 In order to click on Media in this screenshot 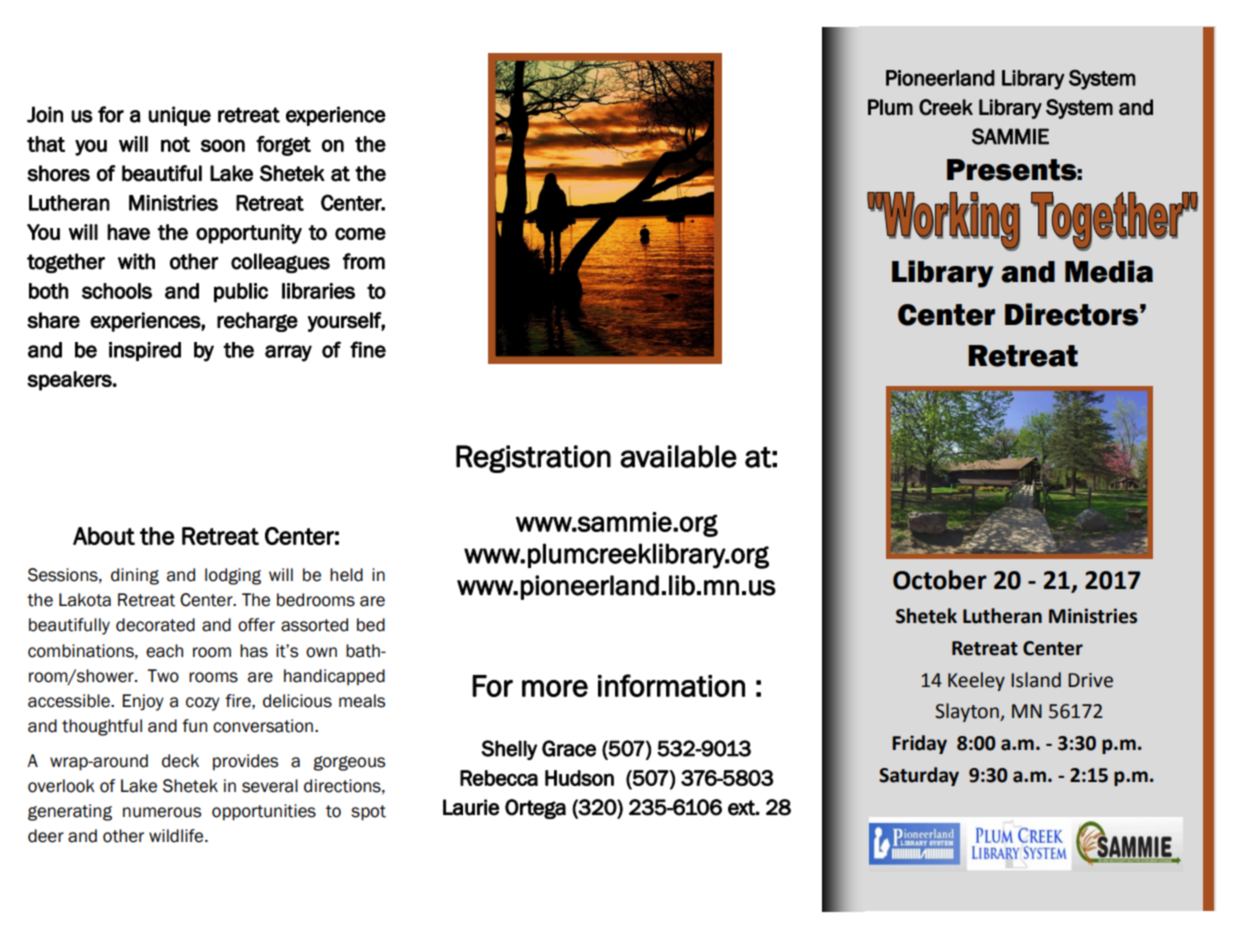, I will do `click(1109, 271)`.
